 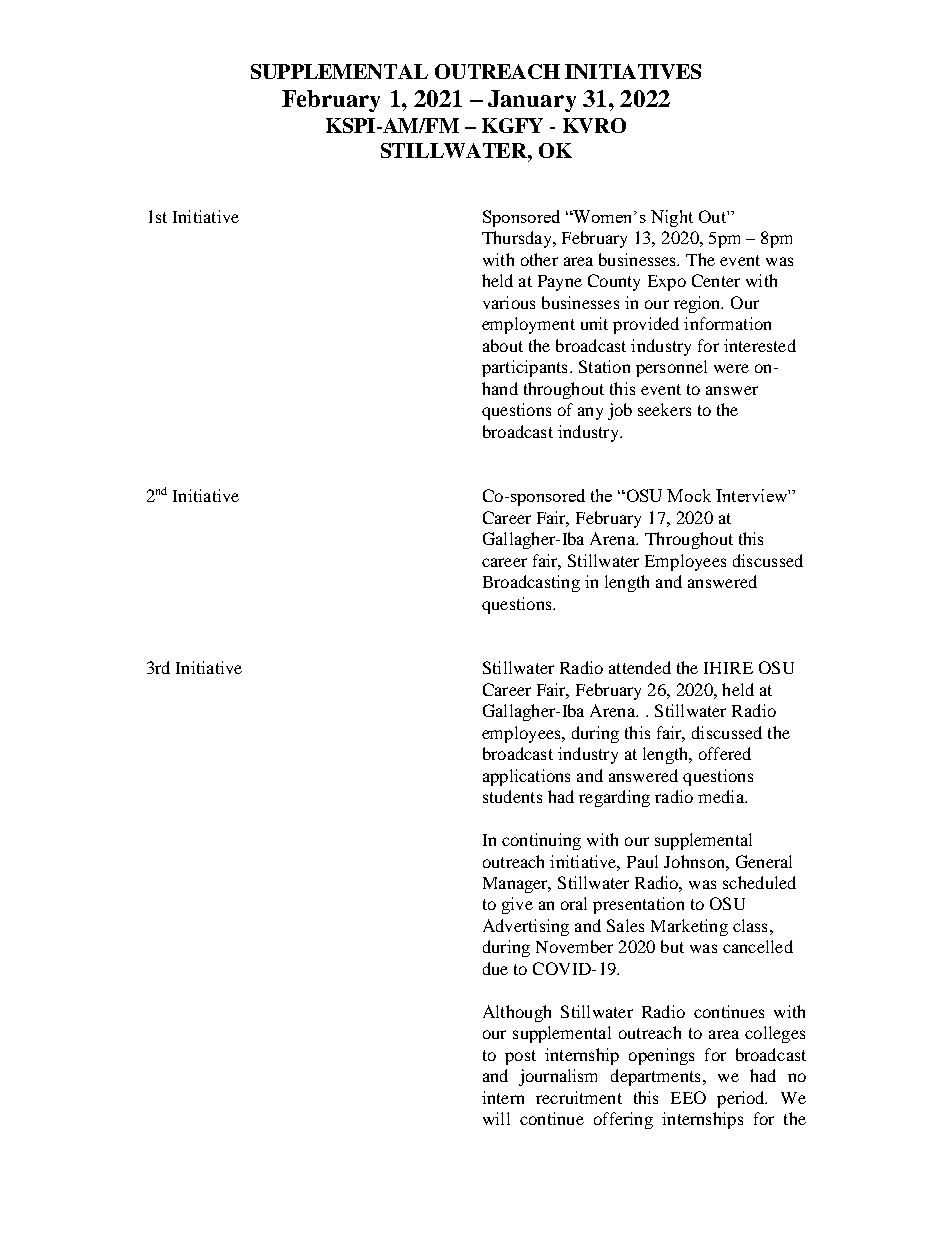 I want to click on participants, so click(x=524, y=368).
